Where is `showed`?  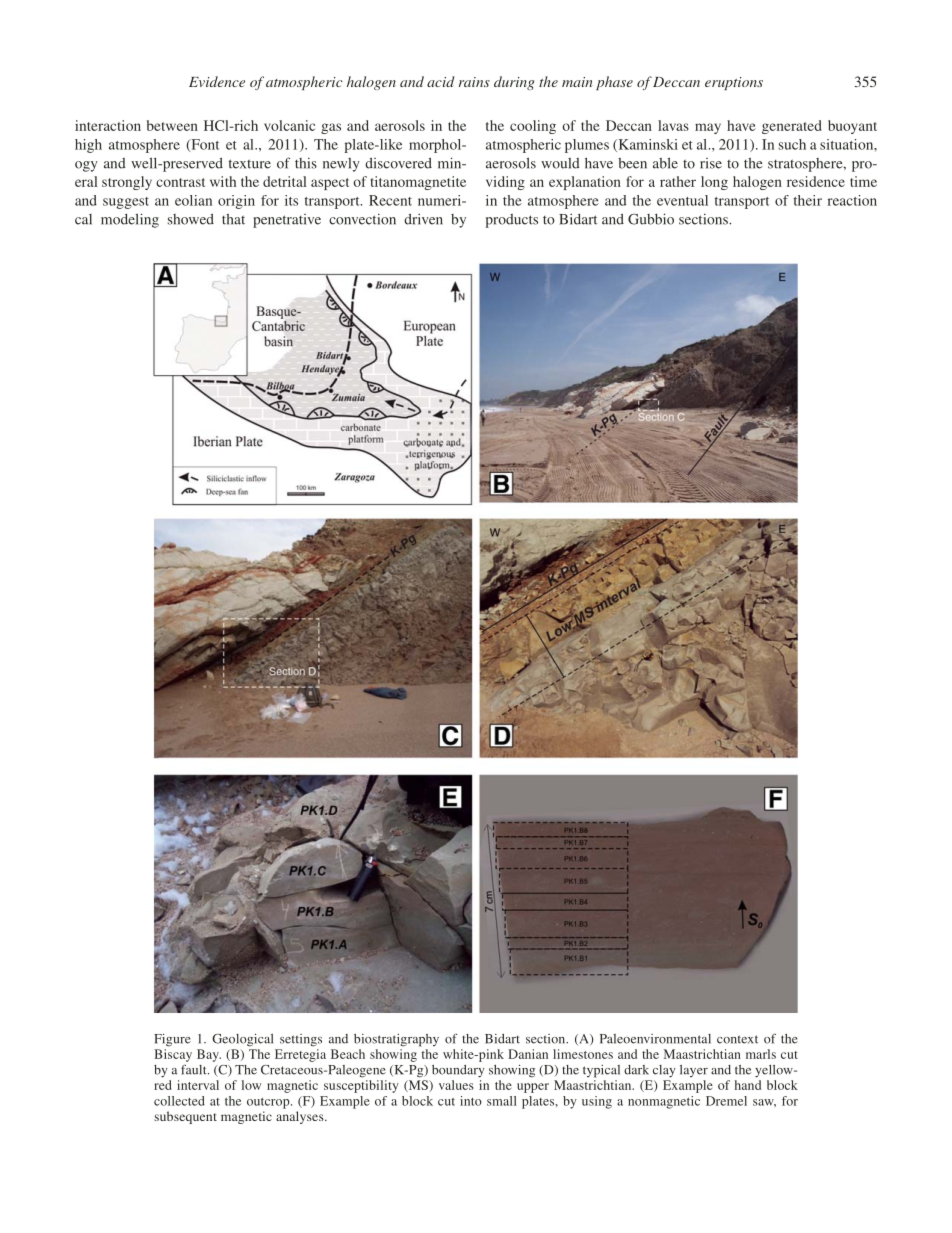
showed is located at coordinates (191, 219).
